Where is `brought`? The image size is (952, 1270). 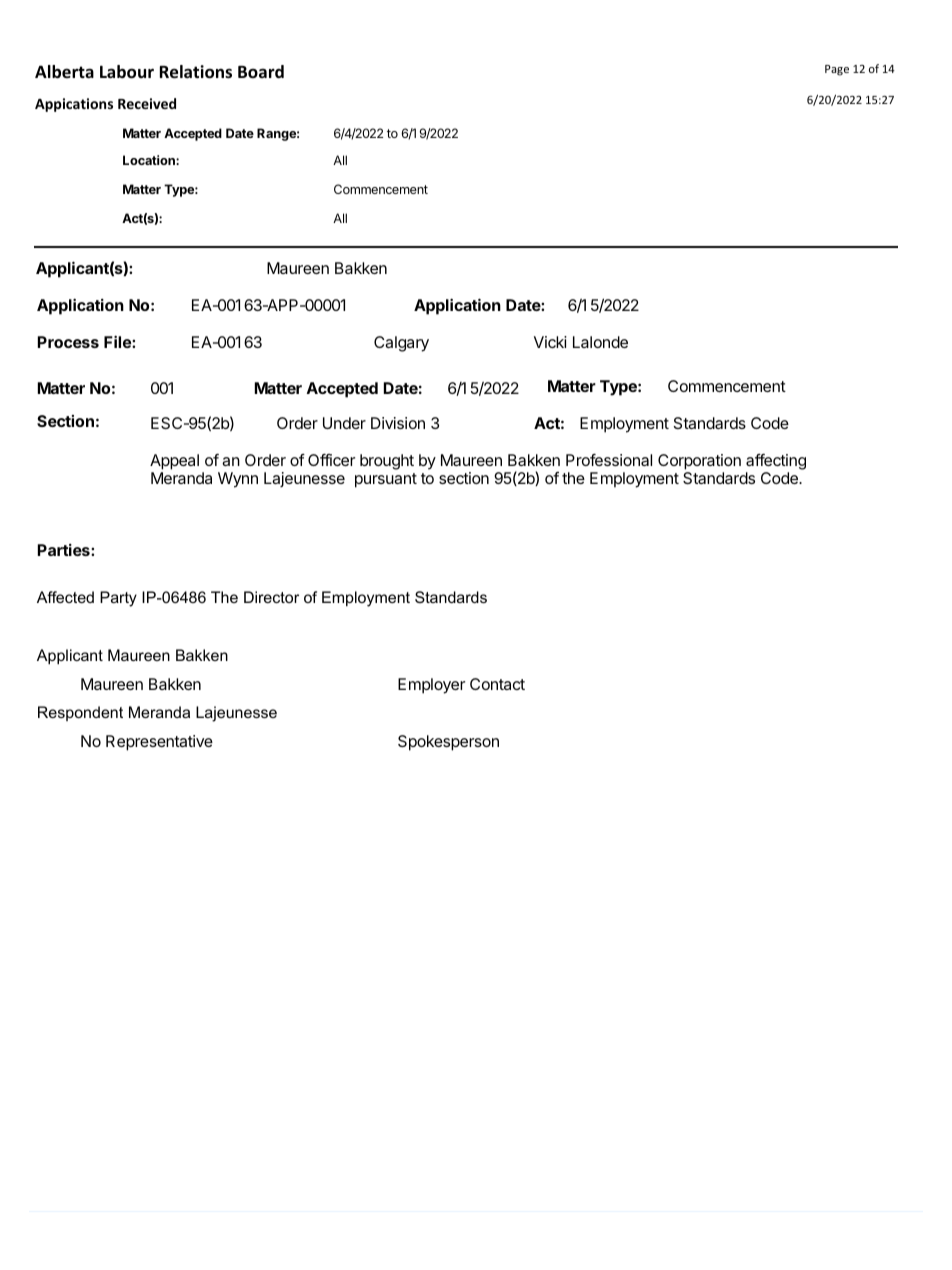
brought is located at coordinates (387, 462).
